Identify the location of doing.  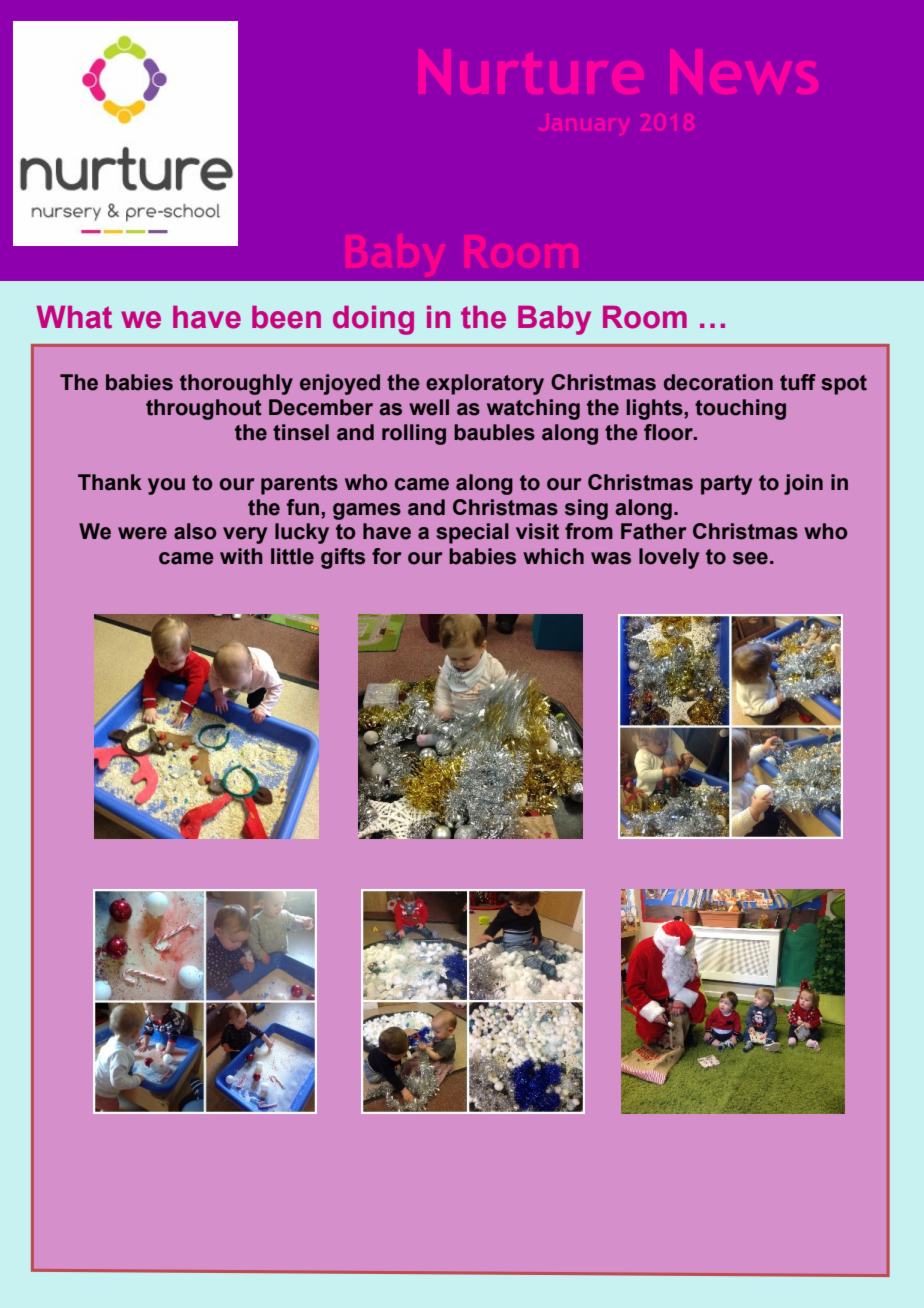
(373, 320).
